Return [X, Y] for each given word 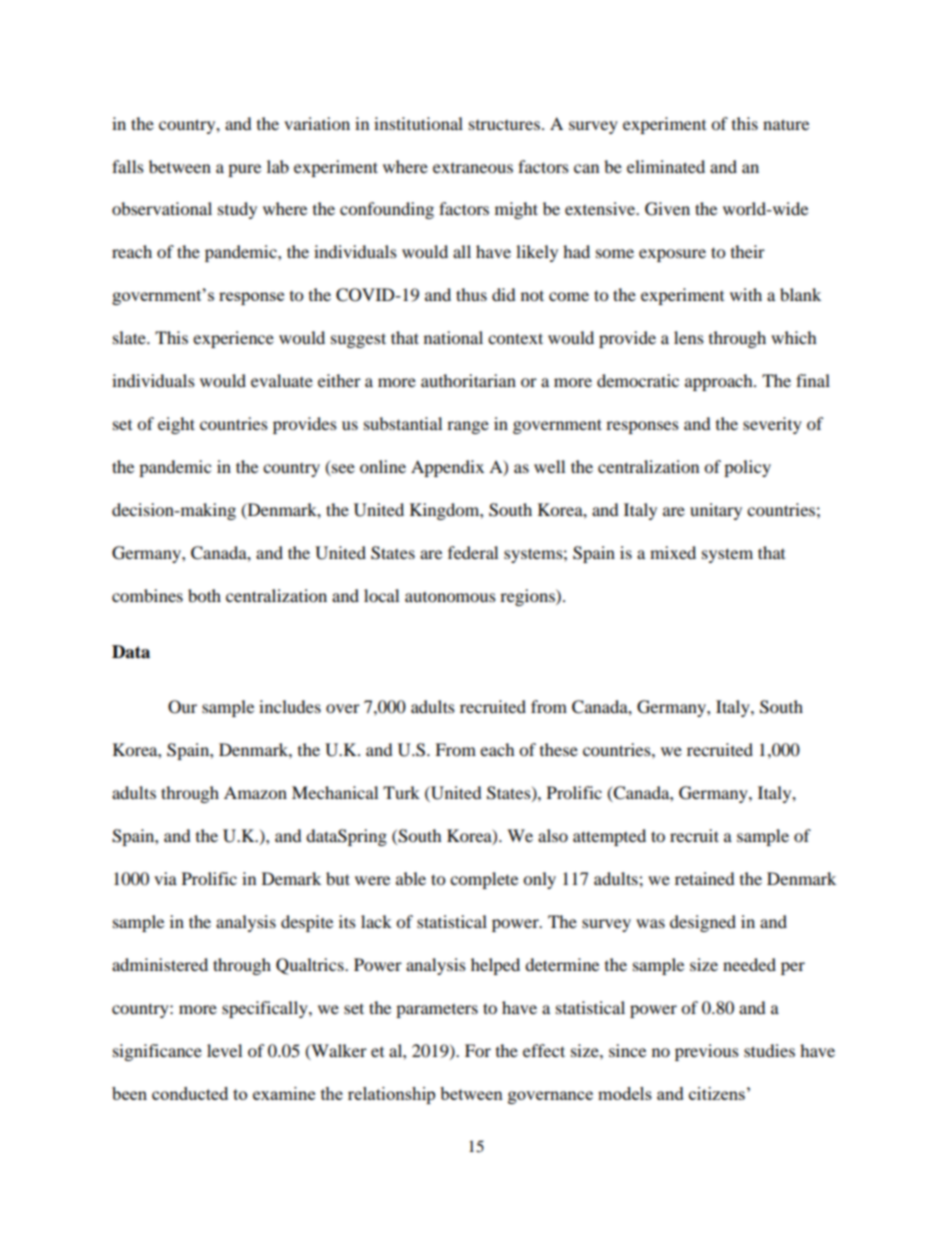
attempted [609, 837]
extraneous [473, 168]
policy [747, 468]
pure [244, 170]
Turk [401, 792]
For [478, 1050]
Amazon [255, 792]
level [224, 1050]
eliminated [666, 166]
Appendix [447, 468]
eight [176, 425]
